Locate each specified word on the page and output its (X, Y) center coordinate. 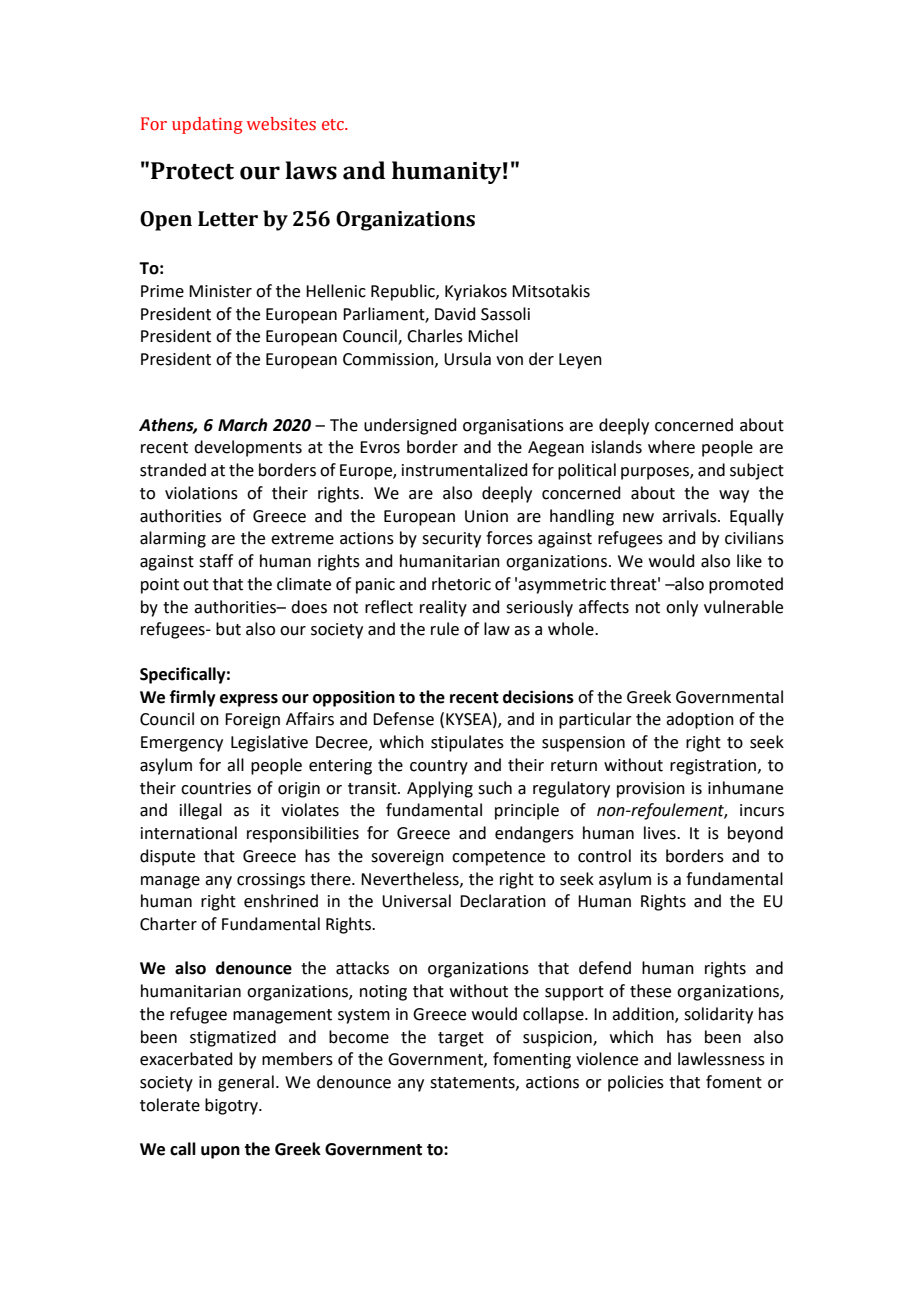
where (671, 447)
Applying (440, 789)
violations (201, 493)
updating (207, 125)
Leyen (580, 361)
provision (651, 790)
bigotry (232, 1106)
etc (334, 125)
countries (216, 788)
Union (486, 516)
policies (636, 1083)
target (461, 1039)
